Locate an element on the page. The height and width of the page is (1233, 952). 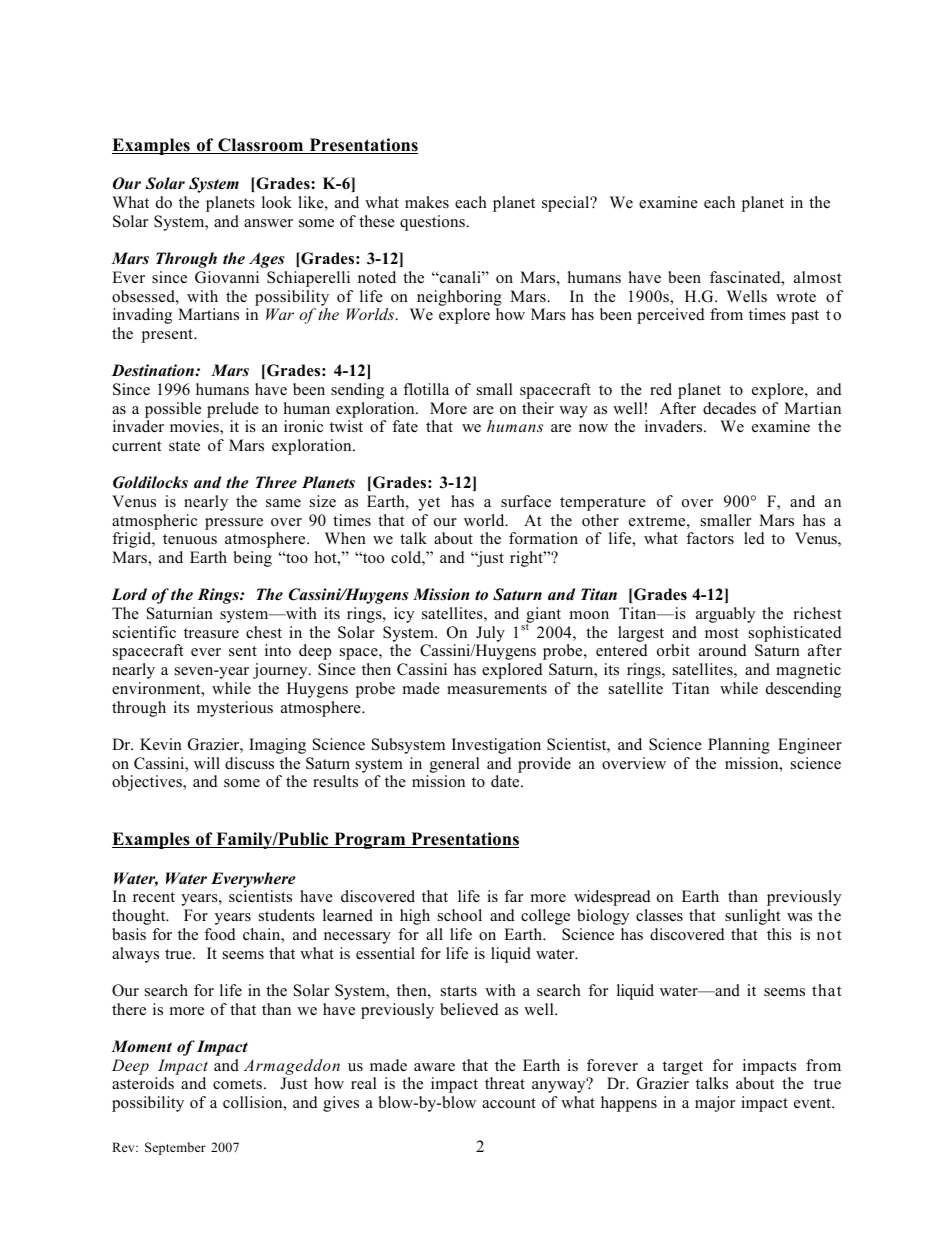
July is located at coordinates (490, 634).
